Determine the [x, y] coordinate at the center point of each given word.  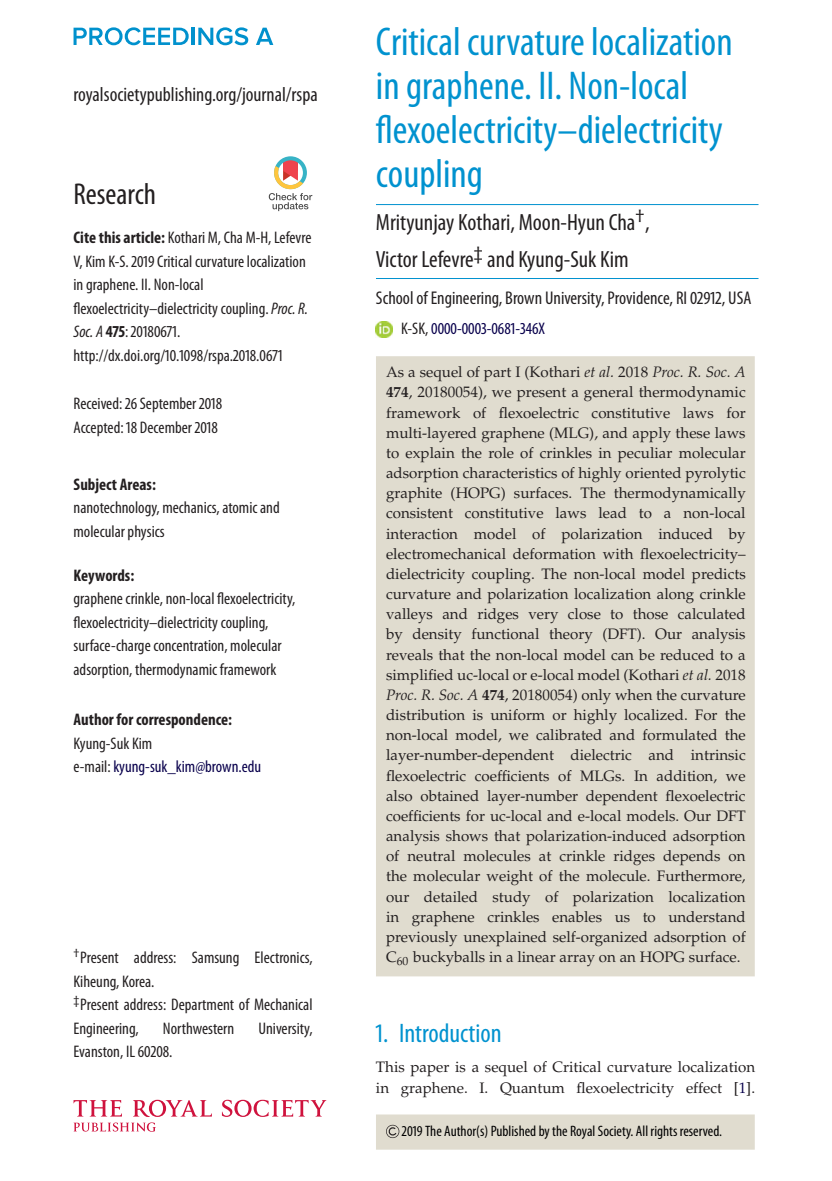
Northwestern [198, 1028]
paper [429, 1071]
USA [740, 297]
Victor [397, 259]
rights [664, 1132]
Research [115, 194]
